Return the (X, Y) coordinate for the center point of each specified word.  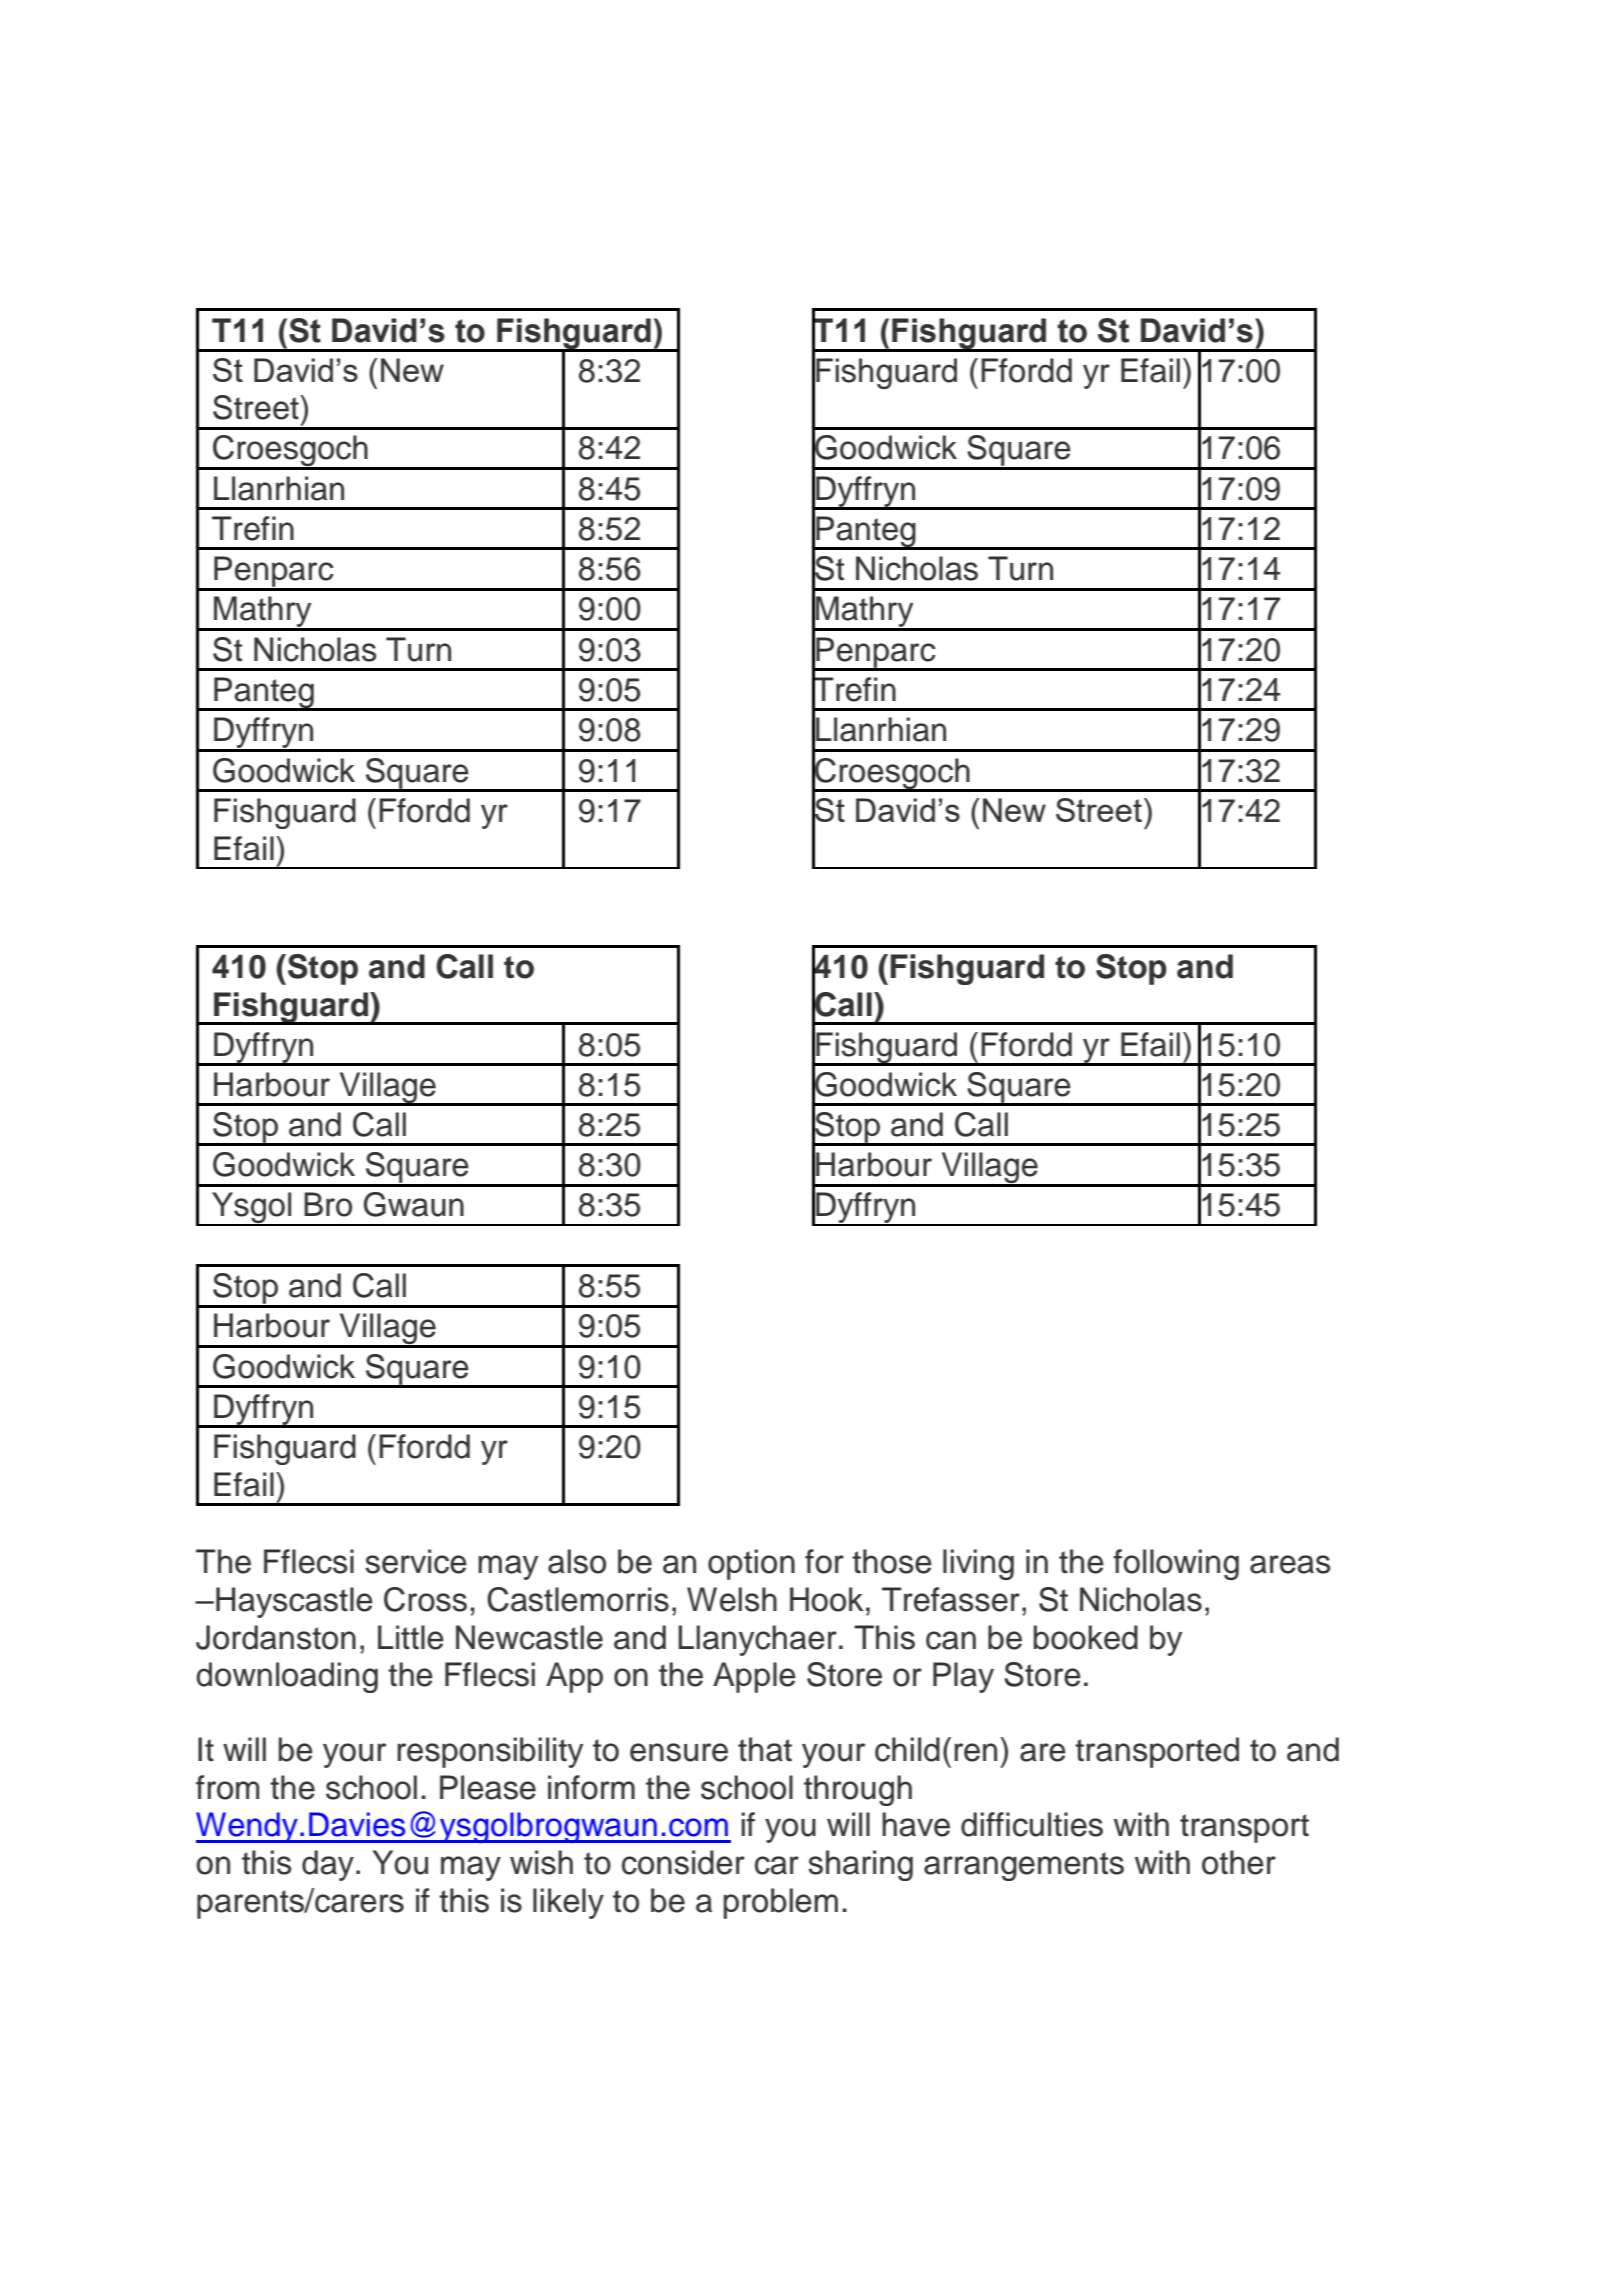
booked (1086, 1637)
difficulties (1032, 1824)
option (751, 1564)
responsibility (490, 1752)
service (416, 1561)
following (1176, 1564)
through (858, 1790)
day (328, 1865)
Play (963, 1677)
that (765, 1749)
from (227, 1787)
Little (411, 1637)
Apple (754, 1677)
